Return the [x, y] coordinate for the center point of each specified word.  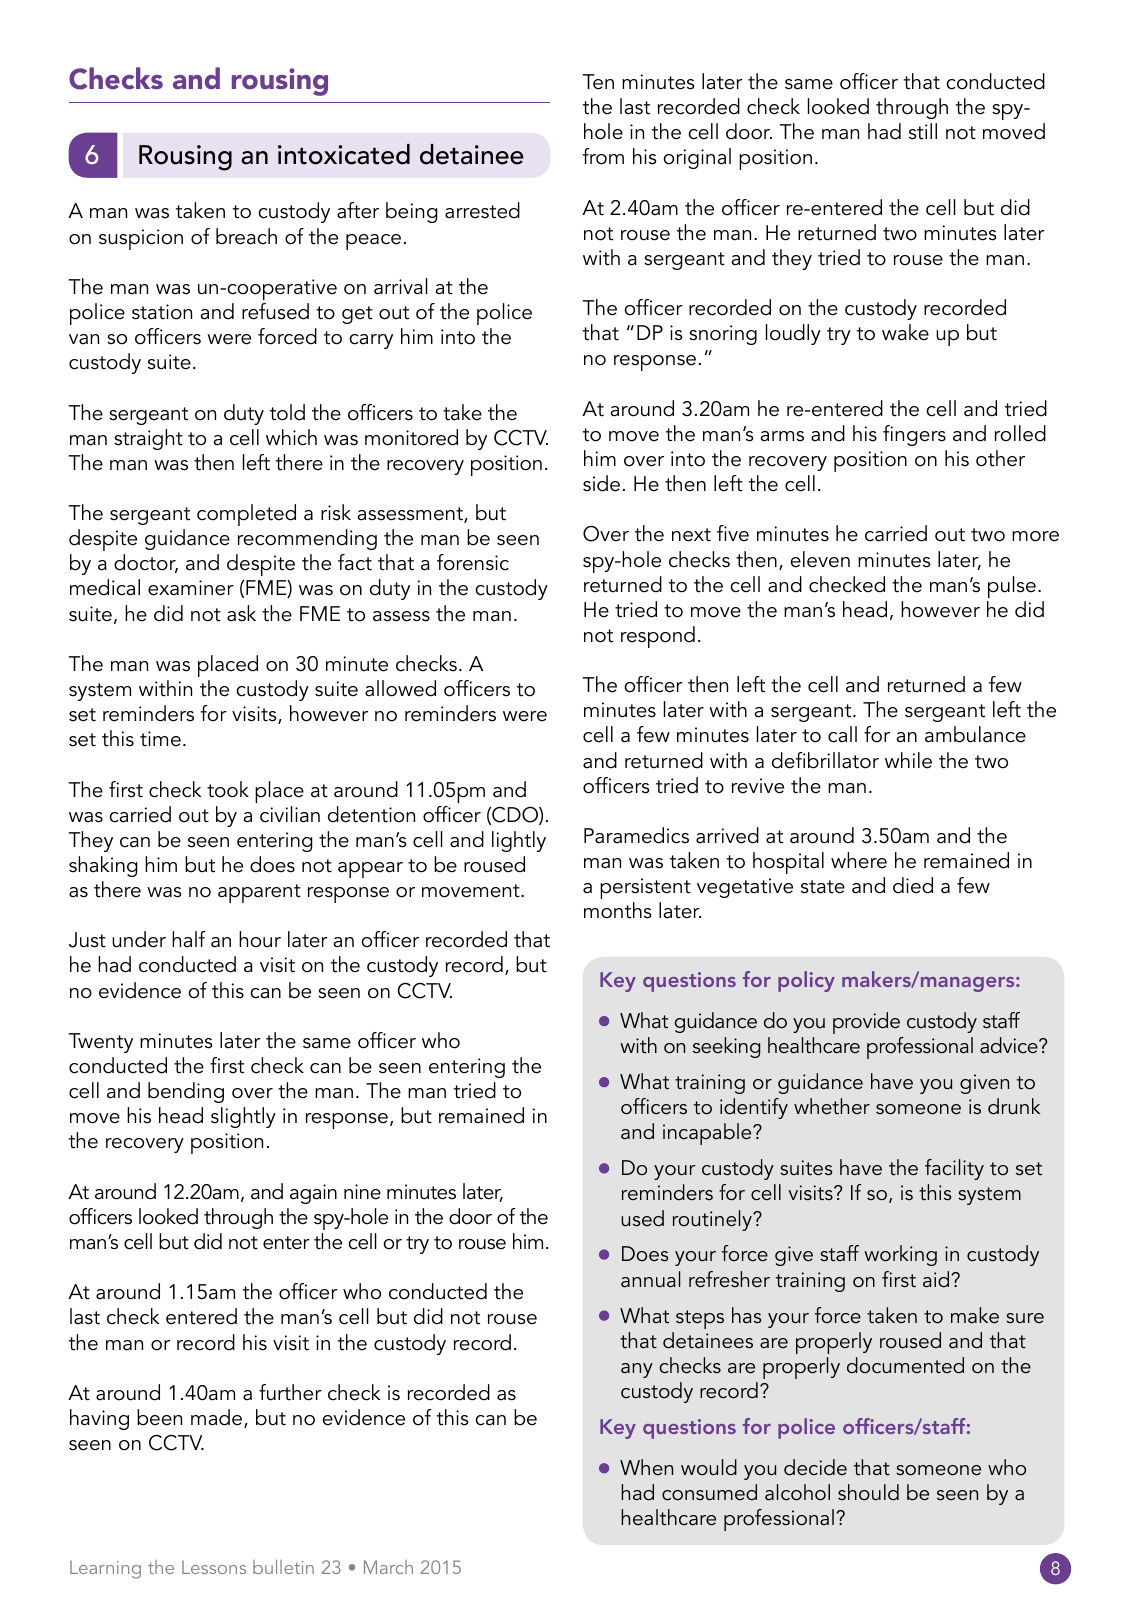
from [603, 156]
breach [246, 236]
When [646, 1467]
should [868, 1492]
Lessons [214, 1567]
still [923, 131]
